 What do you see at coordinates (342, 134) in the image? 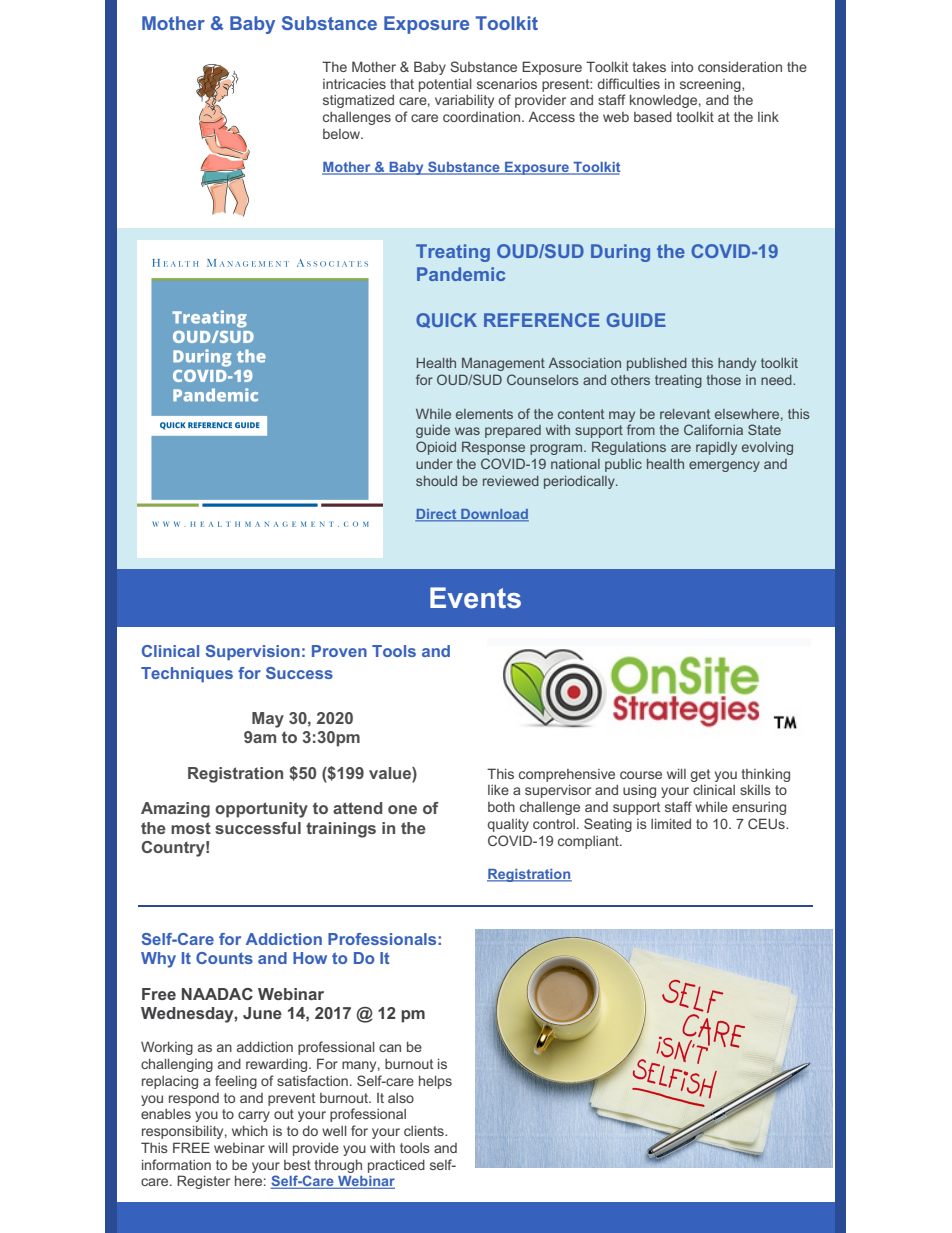
I see `below` at bounding box center [342, 134].
